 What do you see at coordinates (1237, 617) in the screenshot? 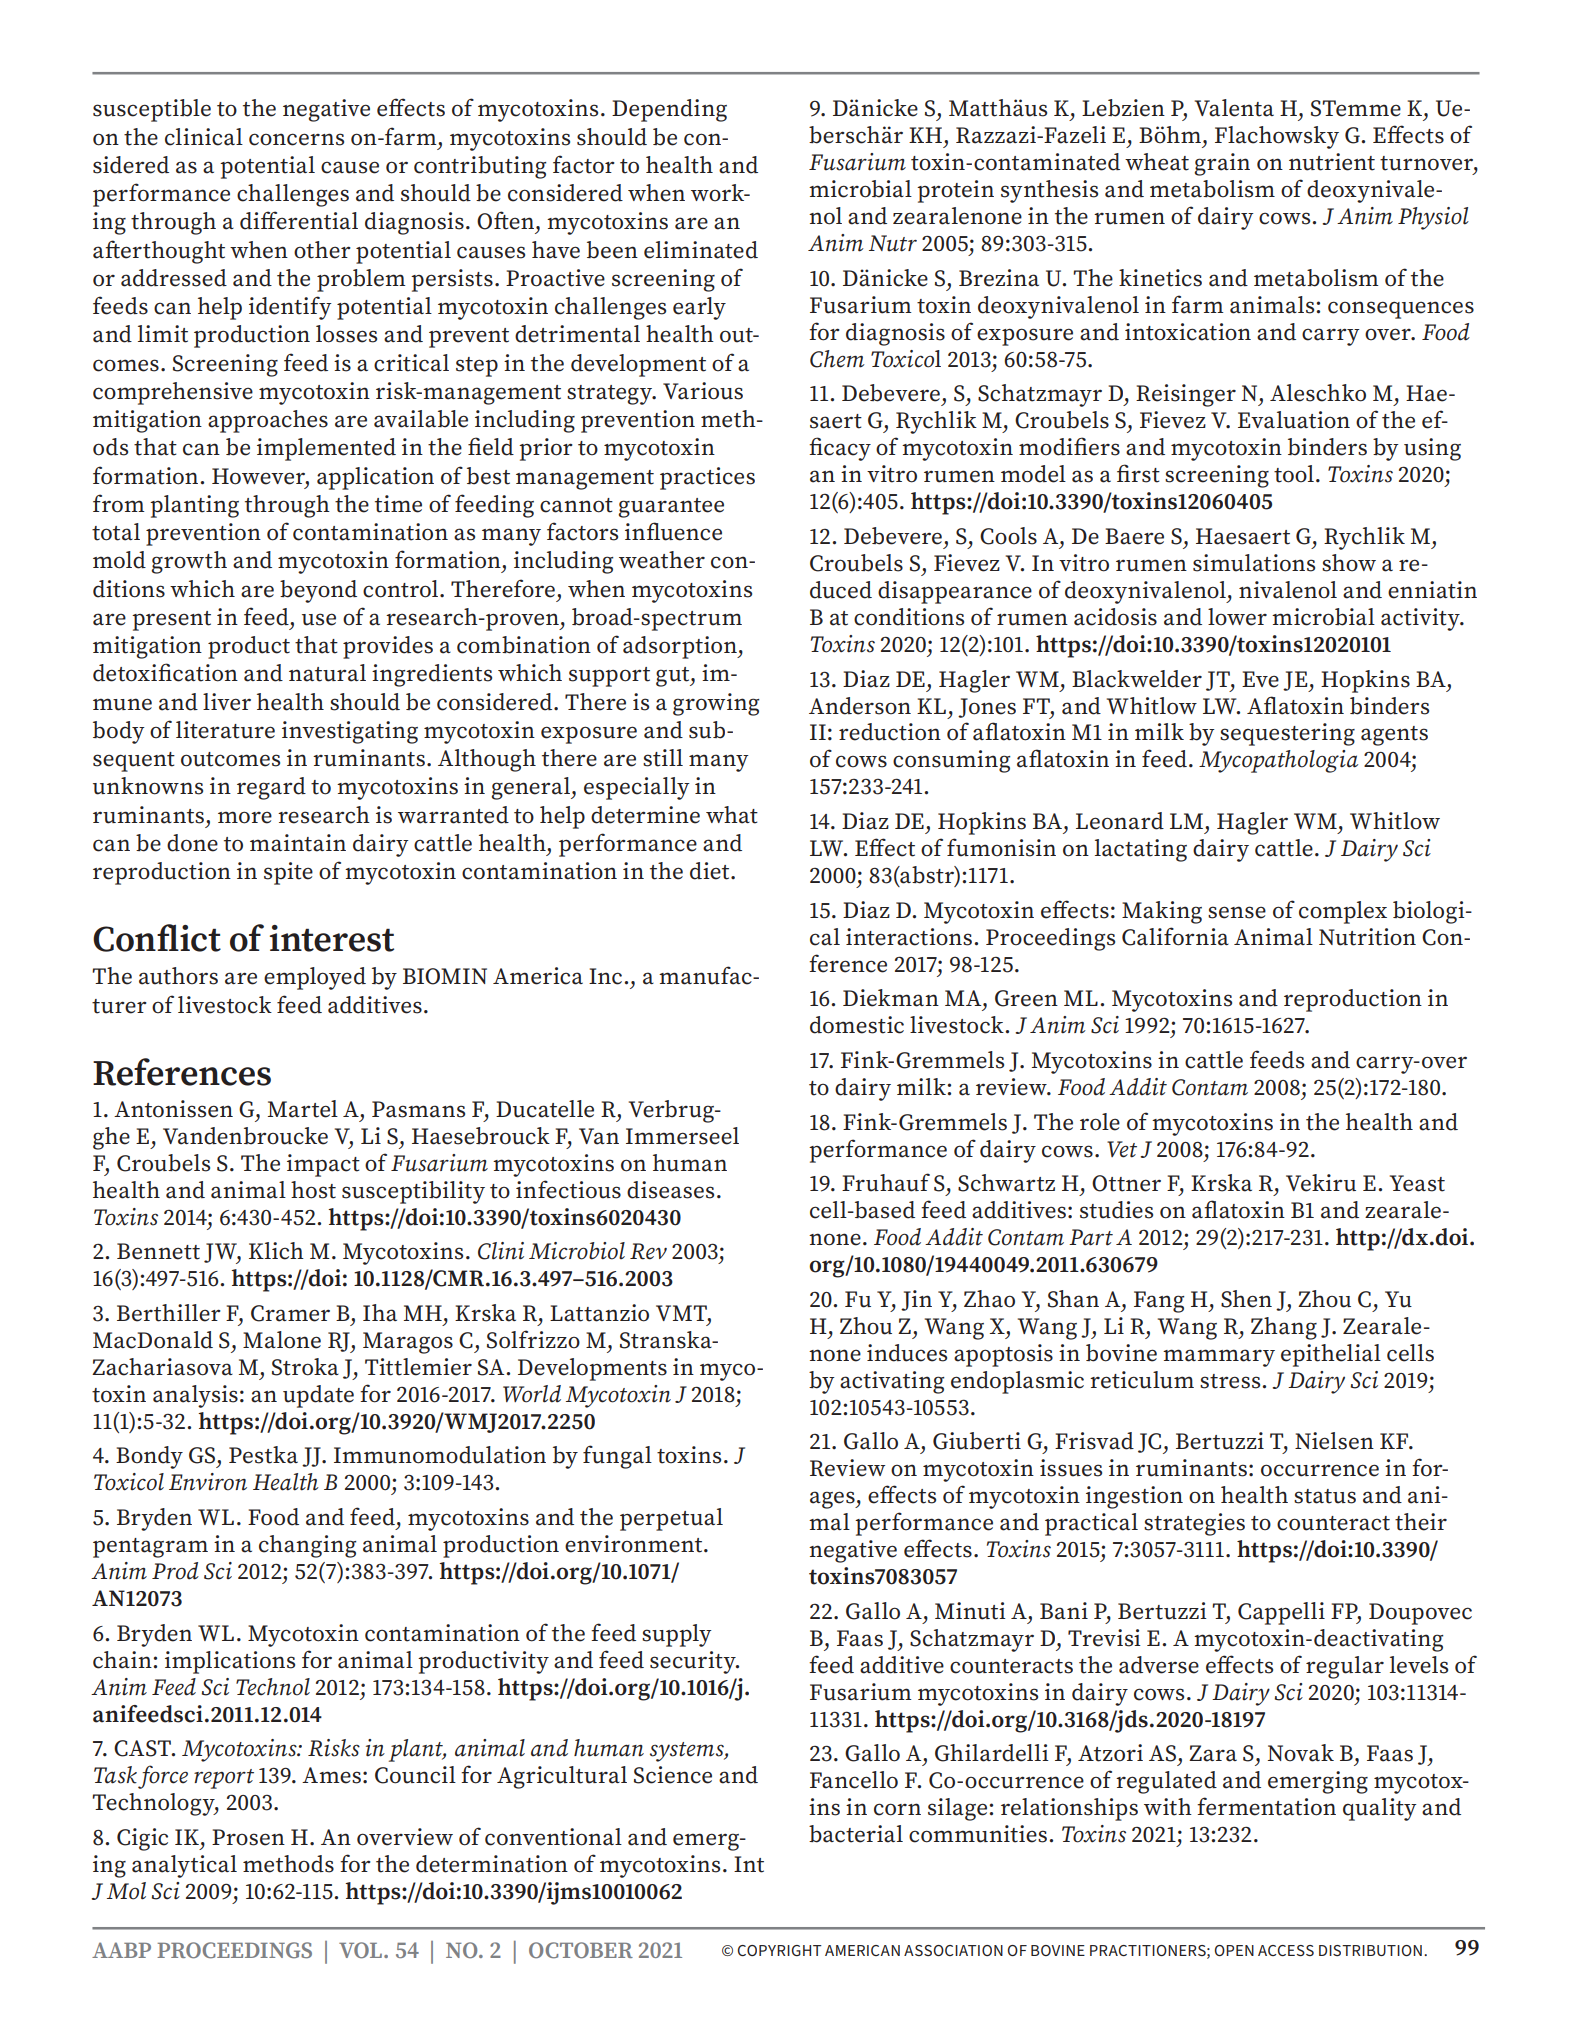
I see `lower` at bounding box center [1237, 617].
